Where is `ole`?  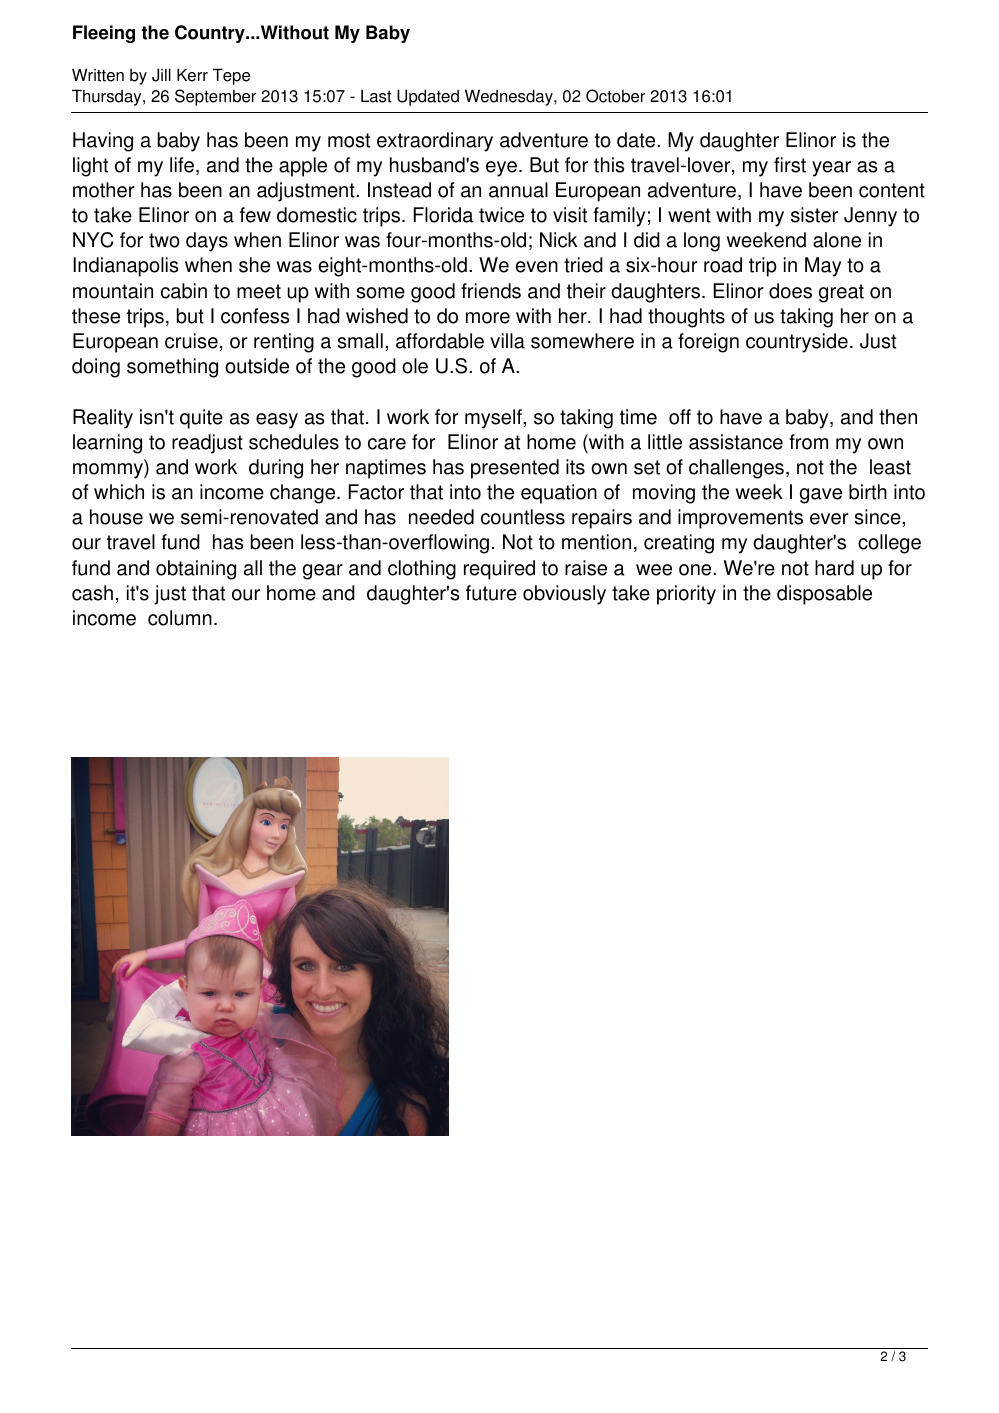
ole is located at coordinates (415, 366).
